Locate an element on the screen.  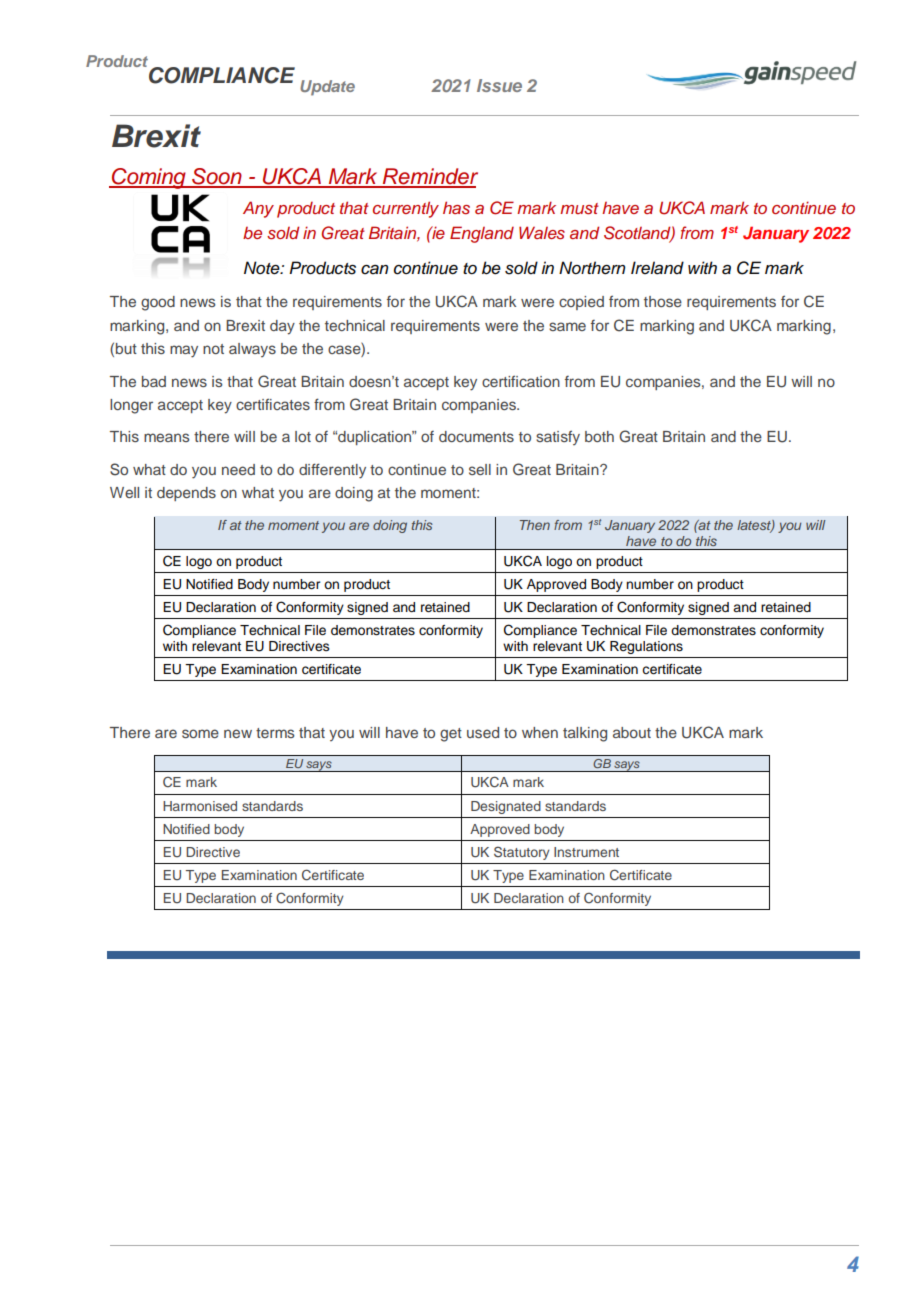
Update is located at coordinates (327, 88).
